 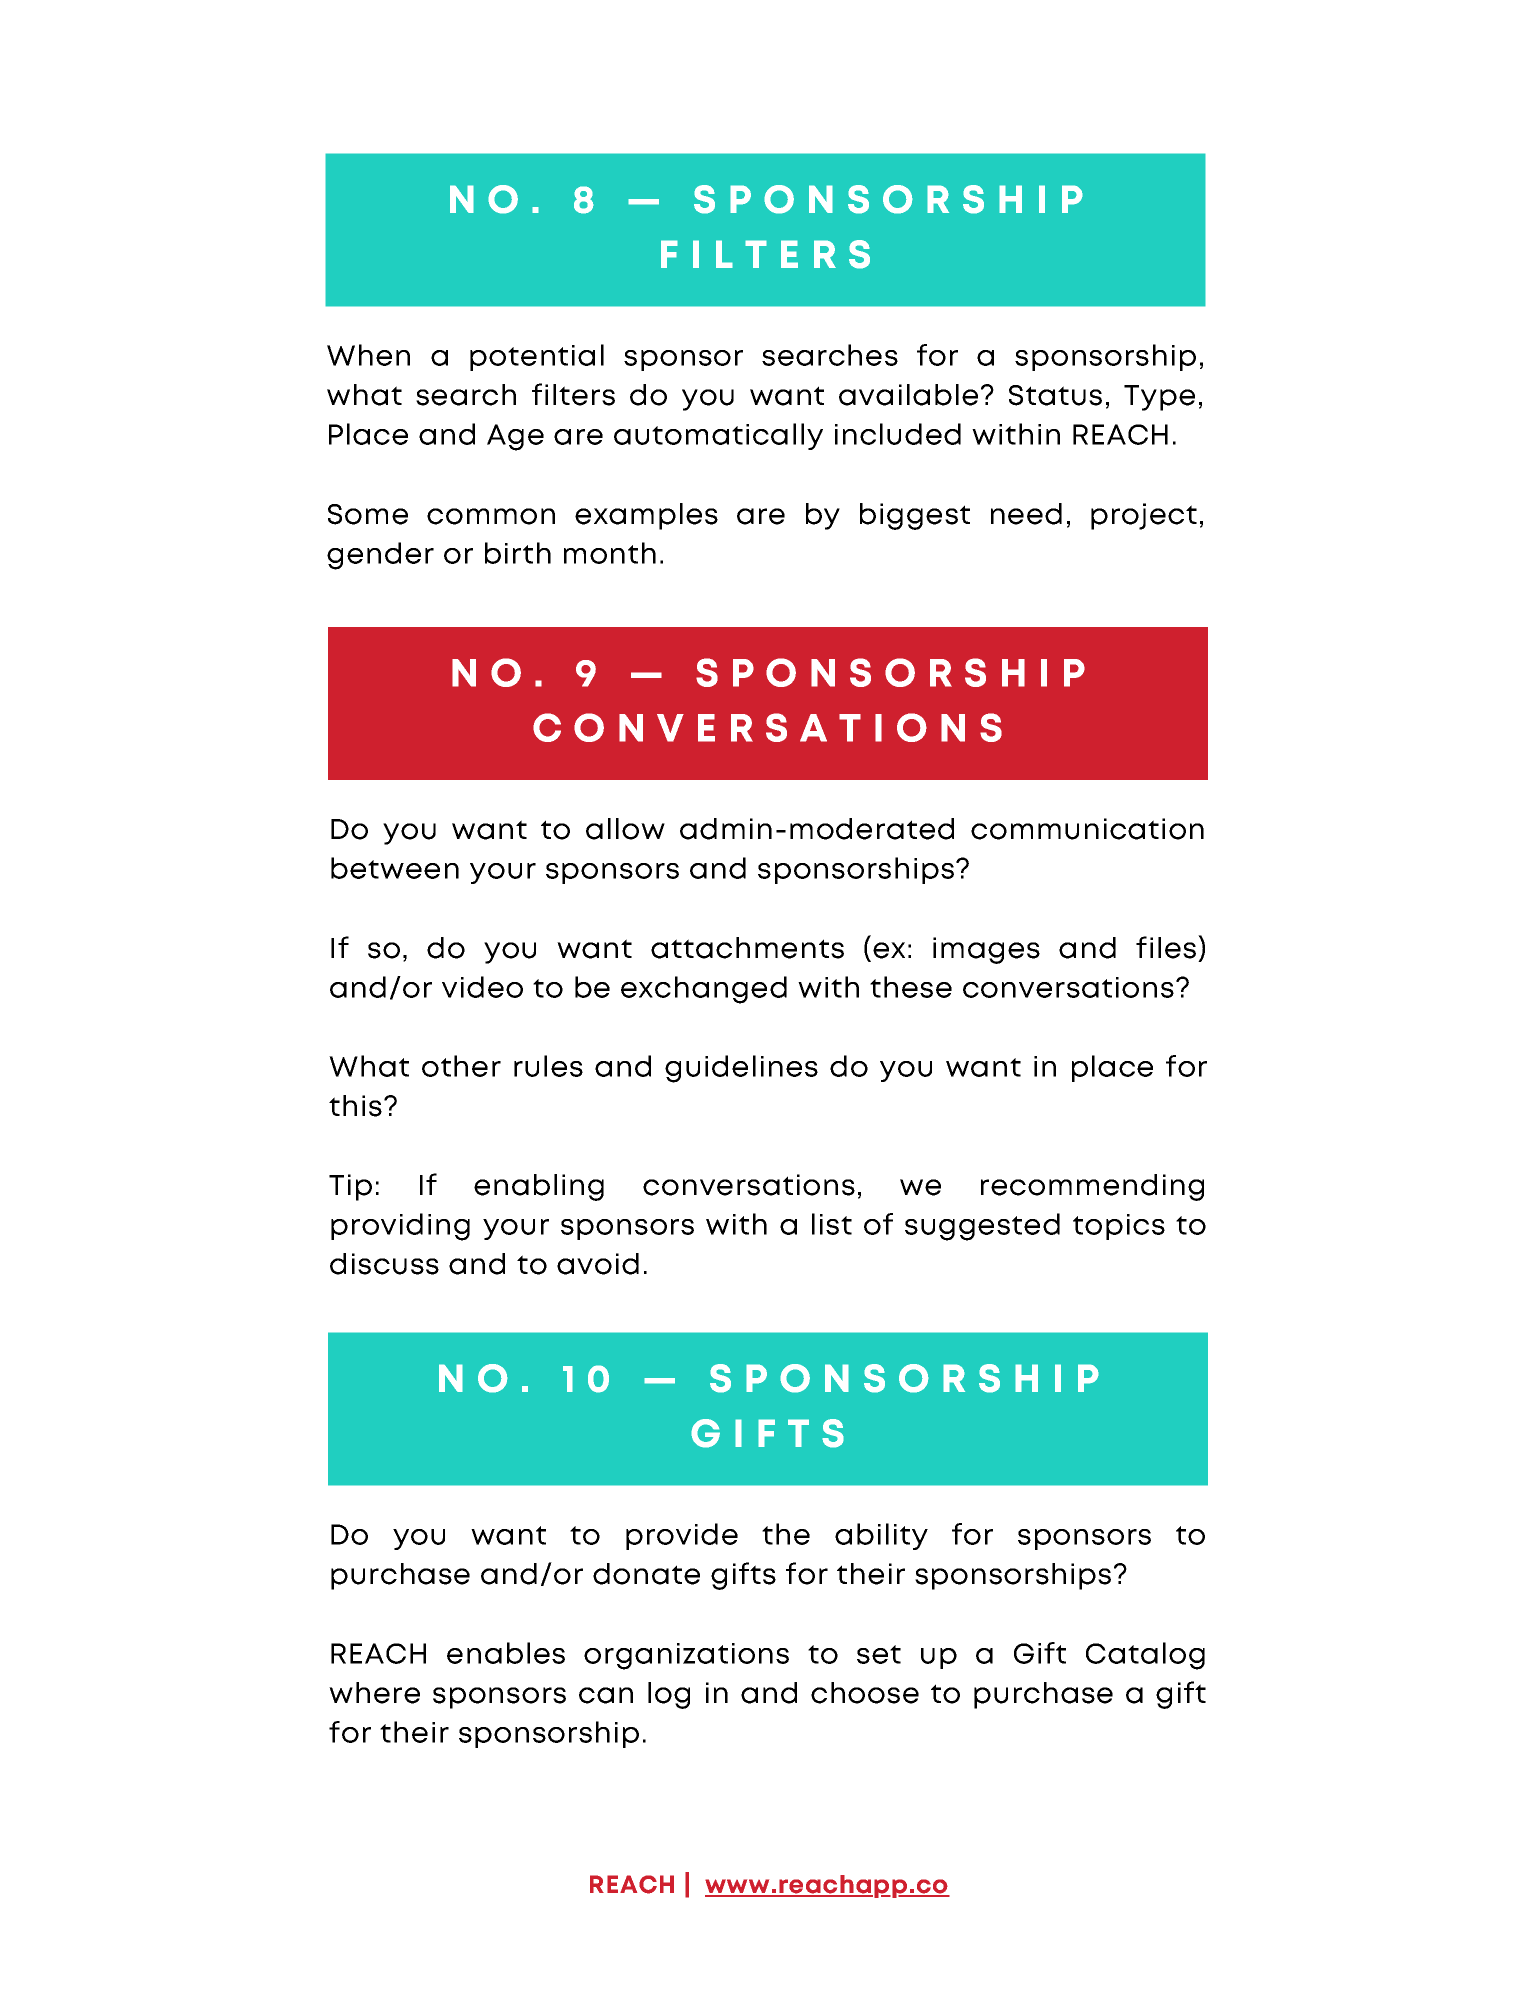 What do you see at coordinates (506, 1653) in the screenshot?
I see `enables` at bounding box center [506, 1653].
